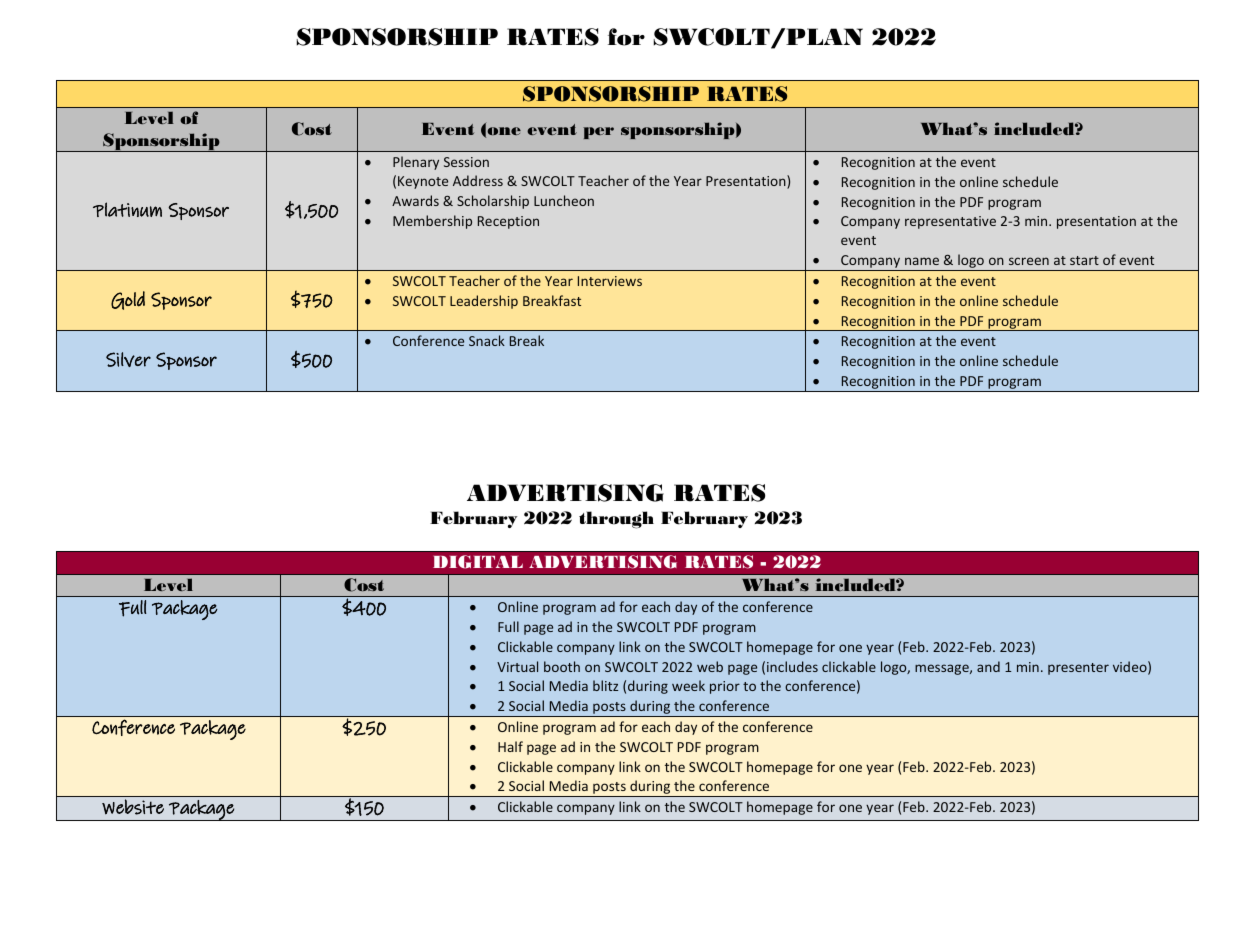  I want to click on and, so click(988, 666).
